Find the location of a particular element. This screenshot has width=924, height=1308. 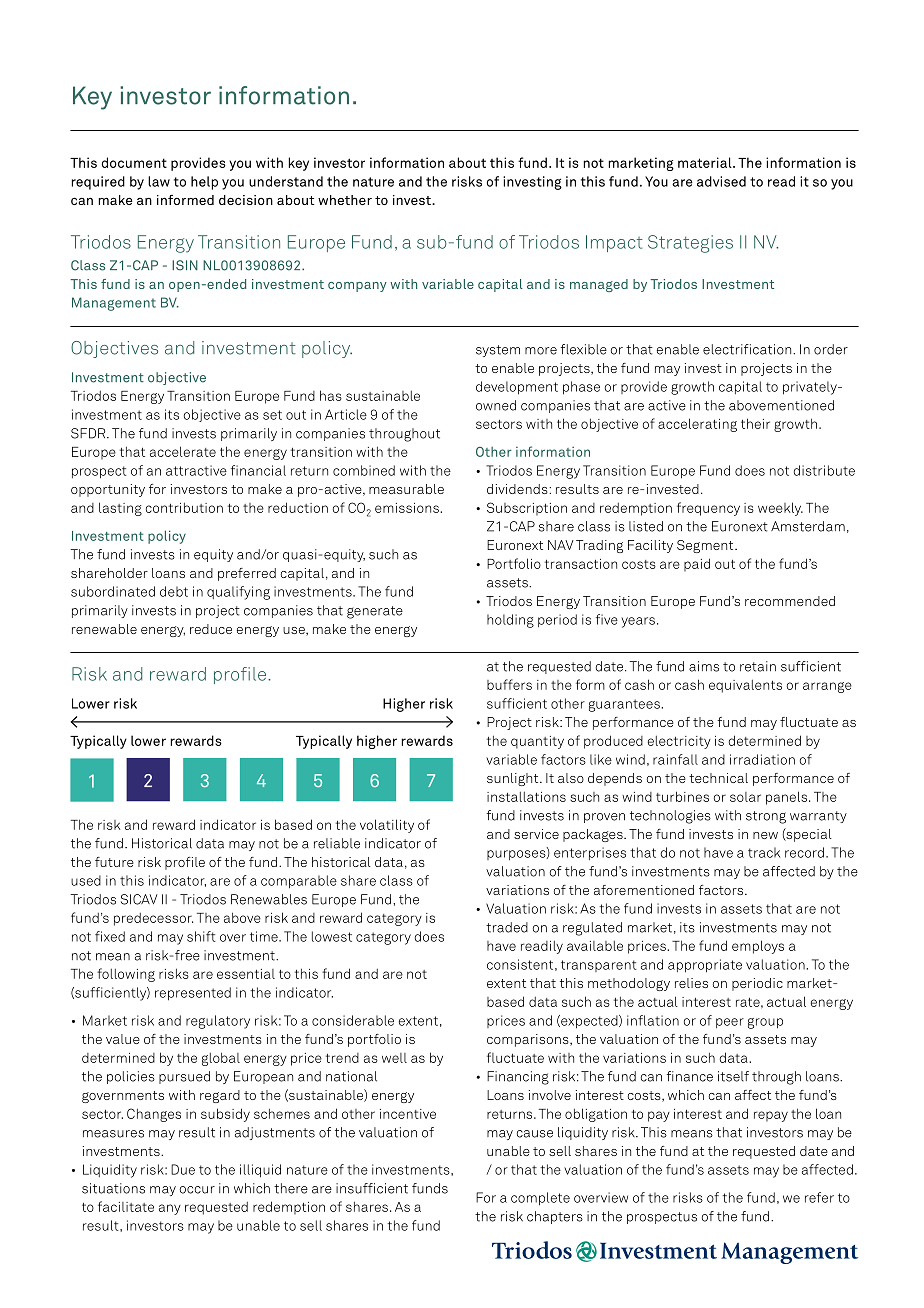

law is located at coordinates (159, 181).
